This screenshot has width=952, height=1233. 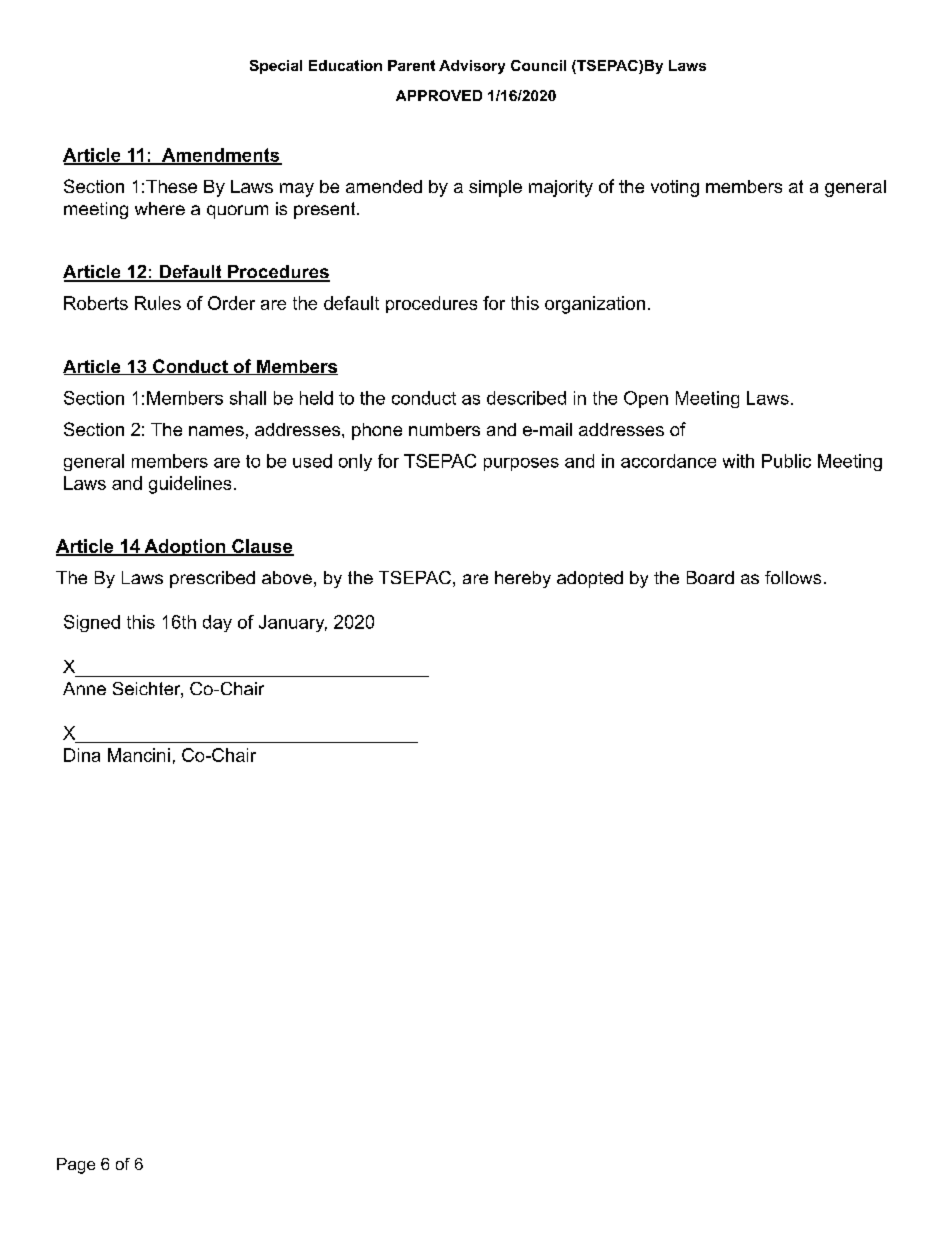 What do you see at coordinates (444, 429) in the screenshot?
I see `numbers` at bounding box center [444, 429].
